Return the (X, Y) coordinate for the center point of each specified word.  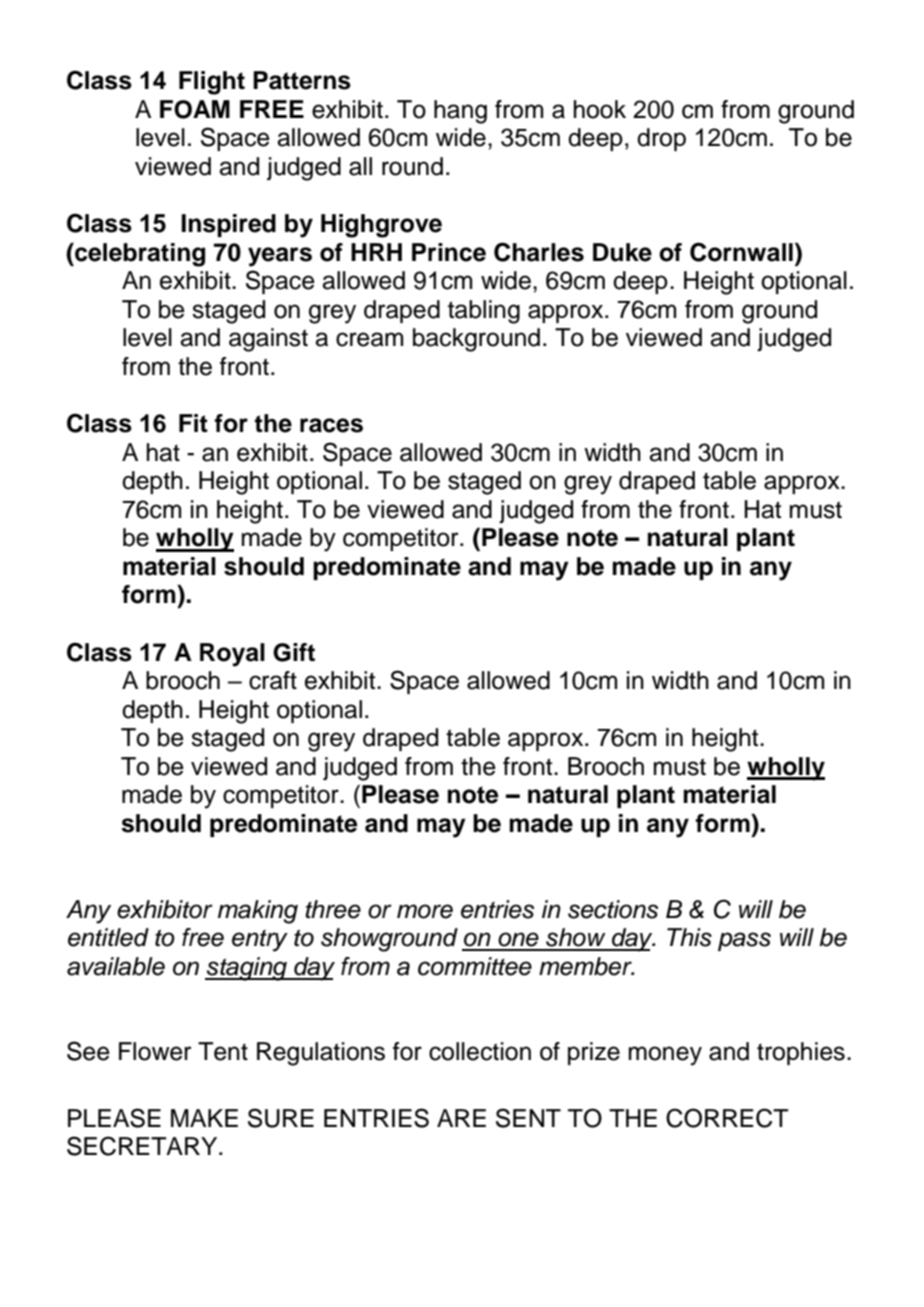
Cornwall (741, 252)
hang (460, 112)
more (425, 911)
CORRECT (727, 1118)
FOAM (195, 109)
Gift (294, 652)
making (258, 912)
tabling (484, 312)
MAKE (204, 1118)
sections (613, 909)
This (689, 937)
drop (661, 139)
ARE (461, 1118)
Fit (193, 423)
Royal (232, 655)
